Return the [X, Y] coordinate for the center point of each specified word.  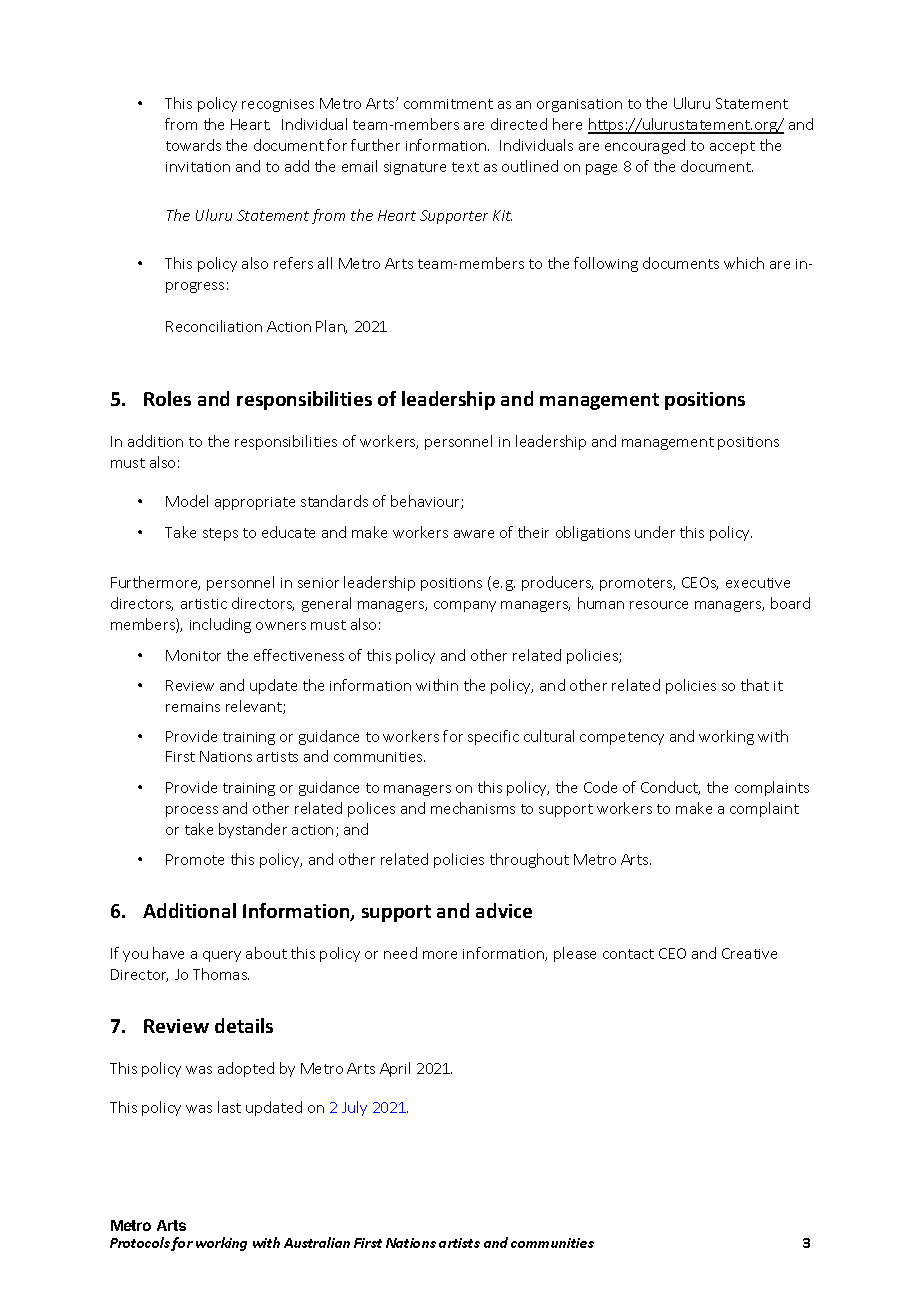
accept [732, 147]
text [465, 167]
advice [504, 910]
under [655, 532]
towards [193, 145]
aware [474, 534]
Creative [749, 953]
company [465, 606]
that [755, 685]
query [222, 956]
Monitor [193, 655]
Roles [167, 398]
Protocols [141, 1244]
